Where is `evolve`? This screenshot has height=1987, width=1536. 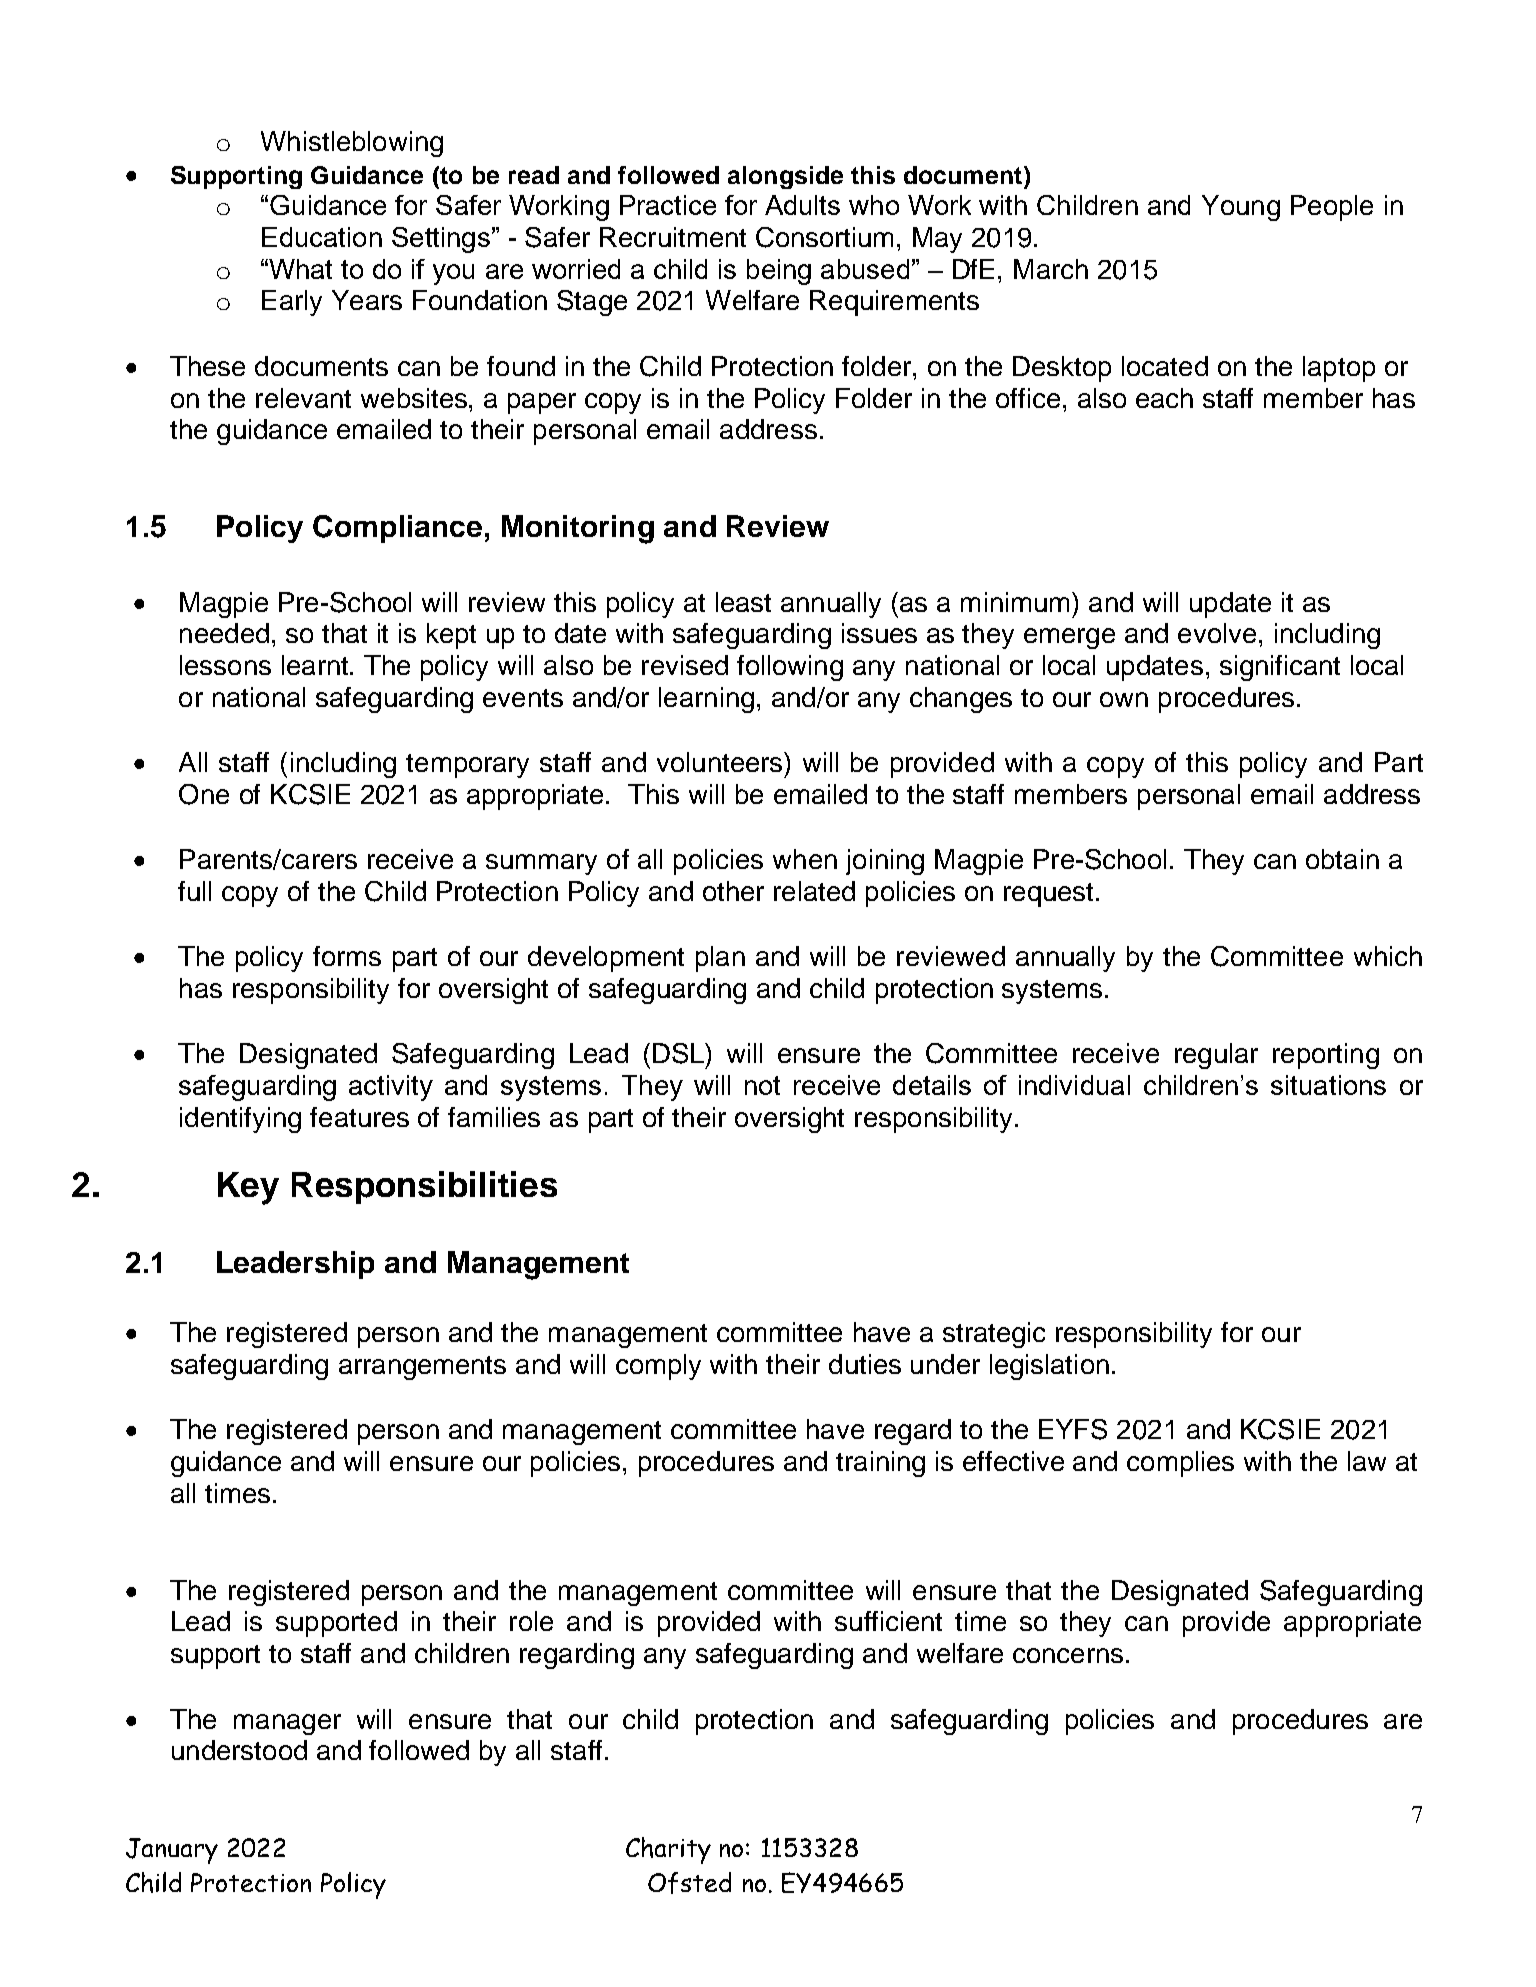
evolve is located at coordinates (1217, 633).
